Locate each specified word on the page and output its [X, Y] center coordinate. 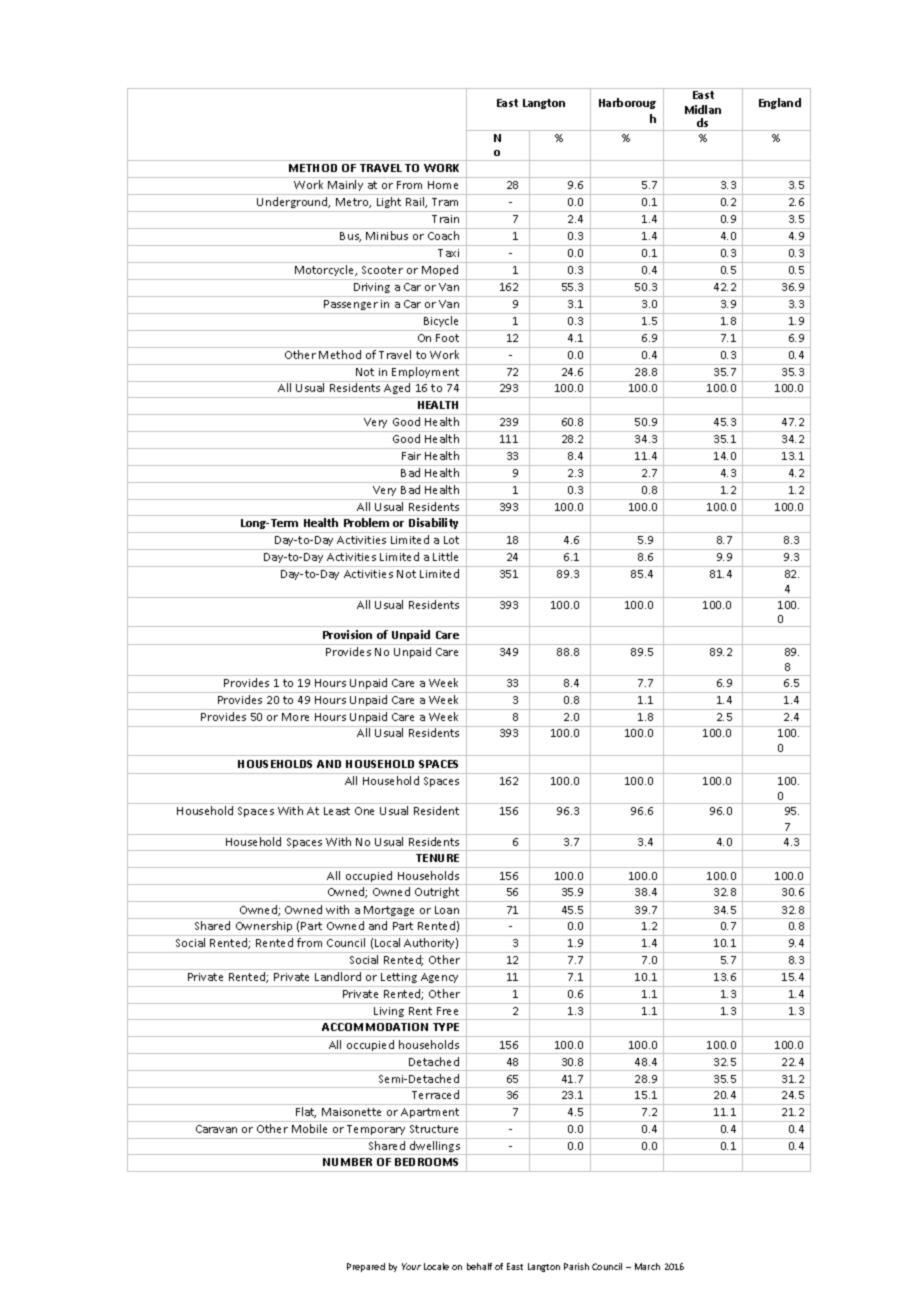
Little [445, 556]
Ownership [264, 928]
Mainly [346, 187]
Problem [366, 522]
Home [443, 185]
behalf [479, 1266]
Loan [447, 910]
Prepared [366, 1267]
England [780, 103]
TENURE [437, 858]
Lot [451, 540]
